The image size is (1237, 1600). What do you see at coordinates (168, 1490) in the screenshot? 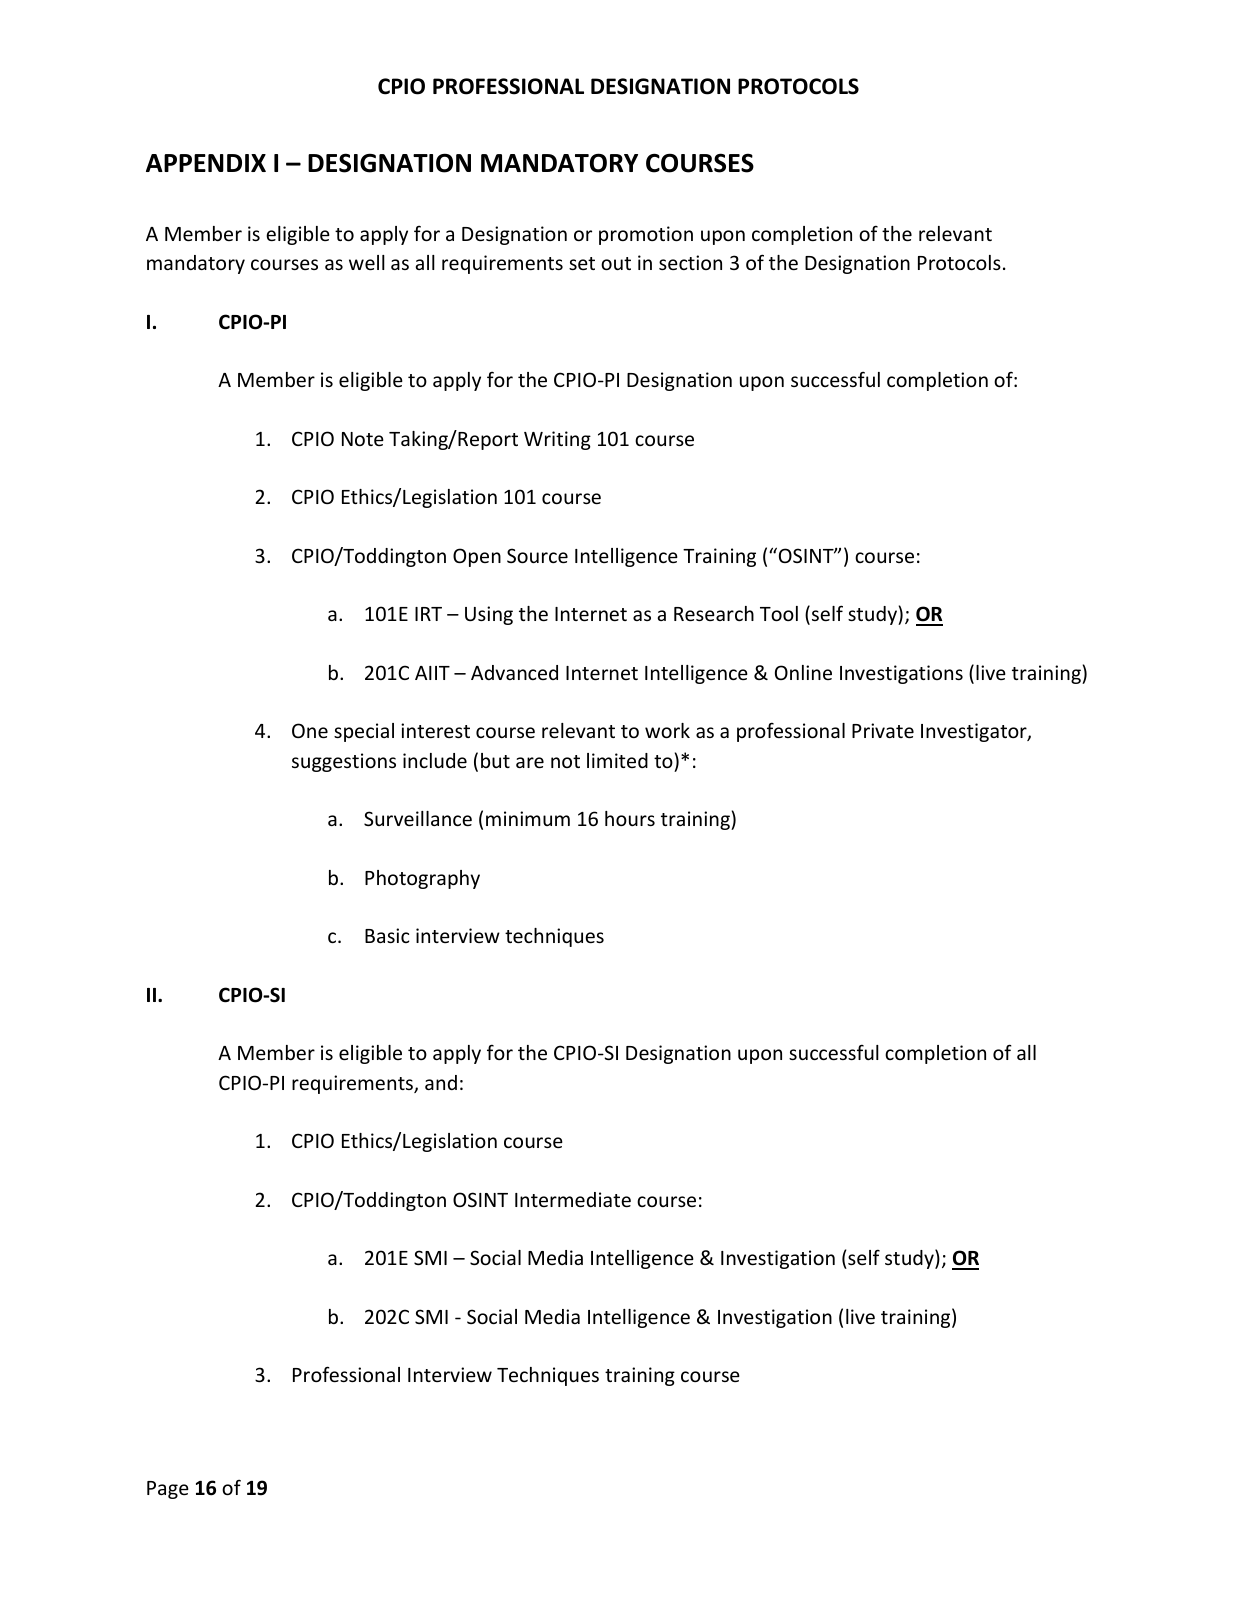
I see `Page` at bounding box center [168, 1490].
